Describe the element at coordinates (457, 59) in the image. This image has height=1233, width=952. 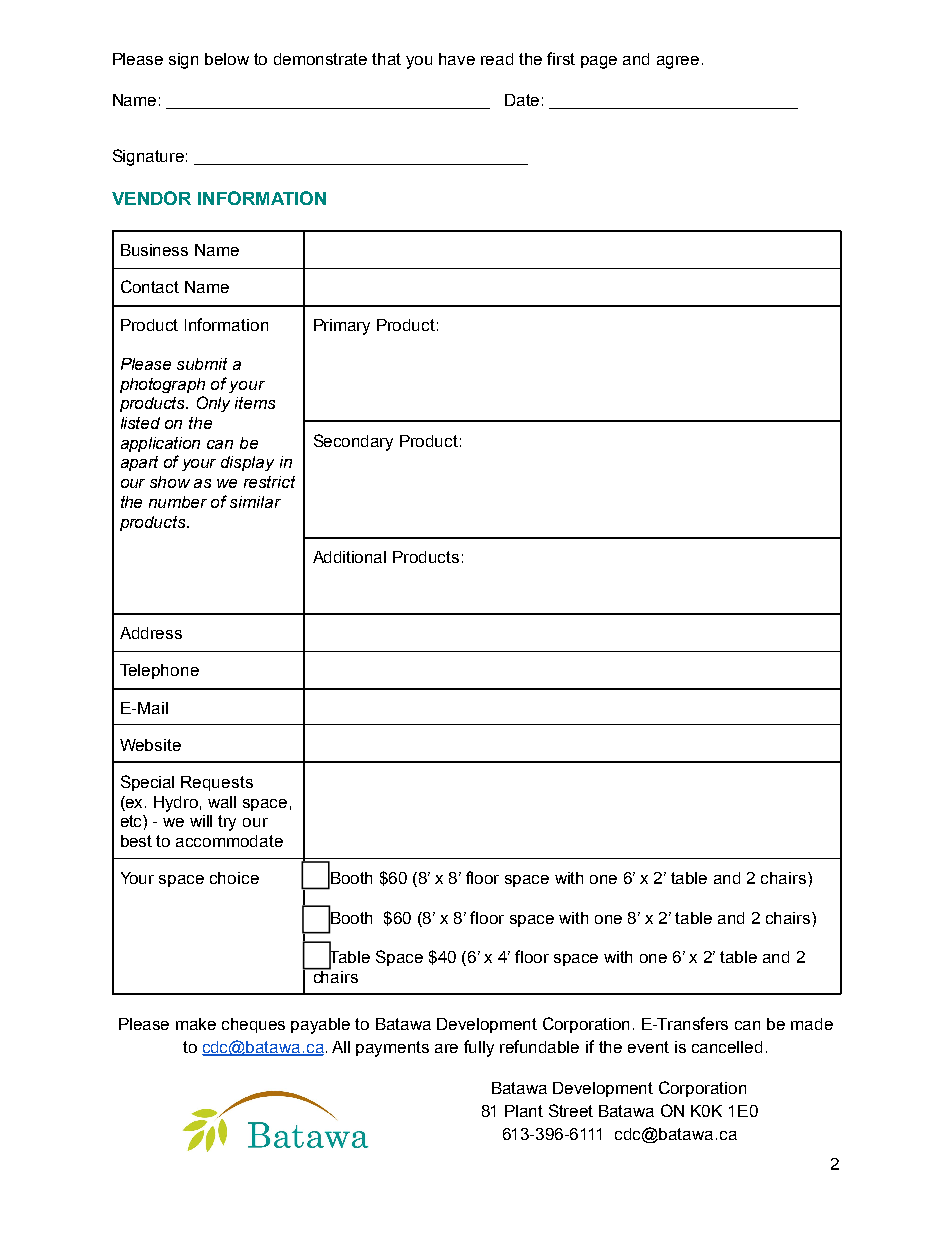
I see `have` at that location.
